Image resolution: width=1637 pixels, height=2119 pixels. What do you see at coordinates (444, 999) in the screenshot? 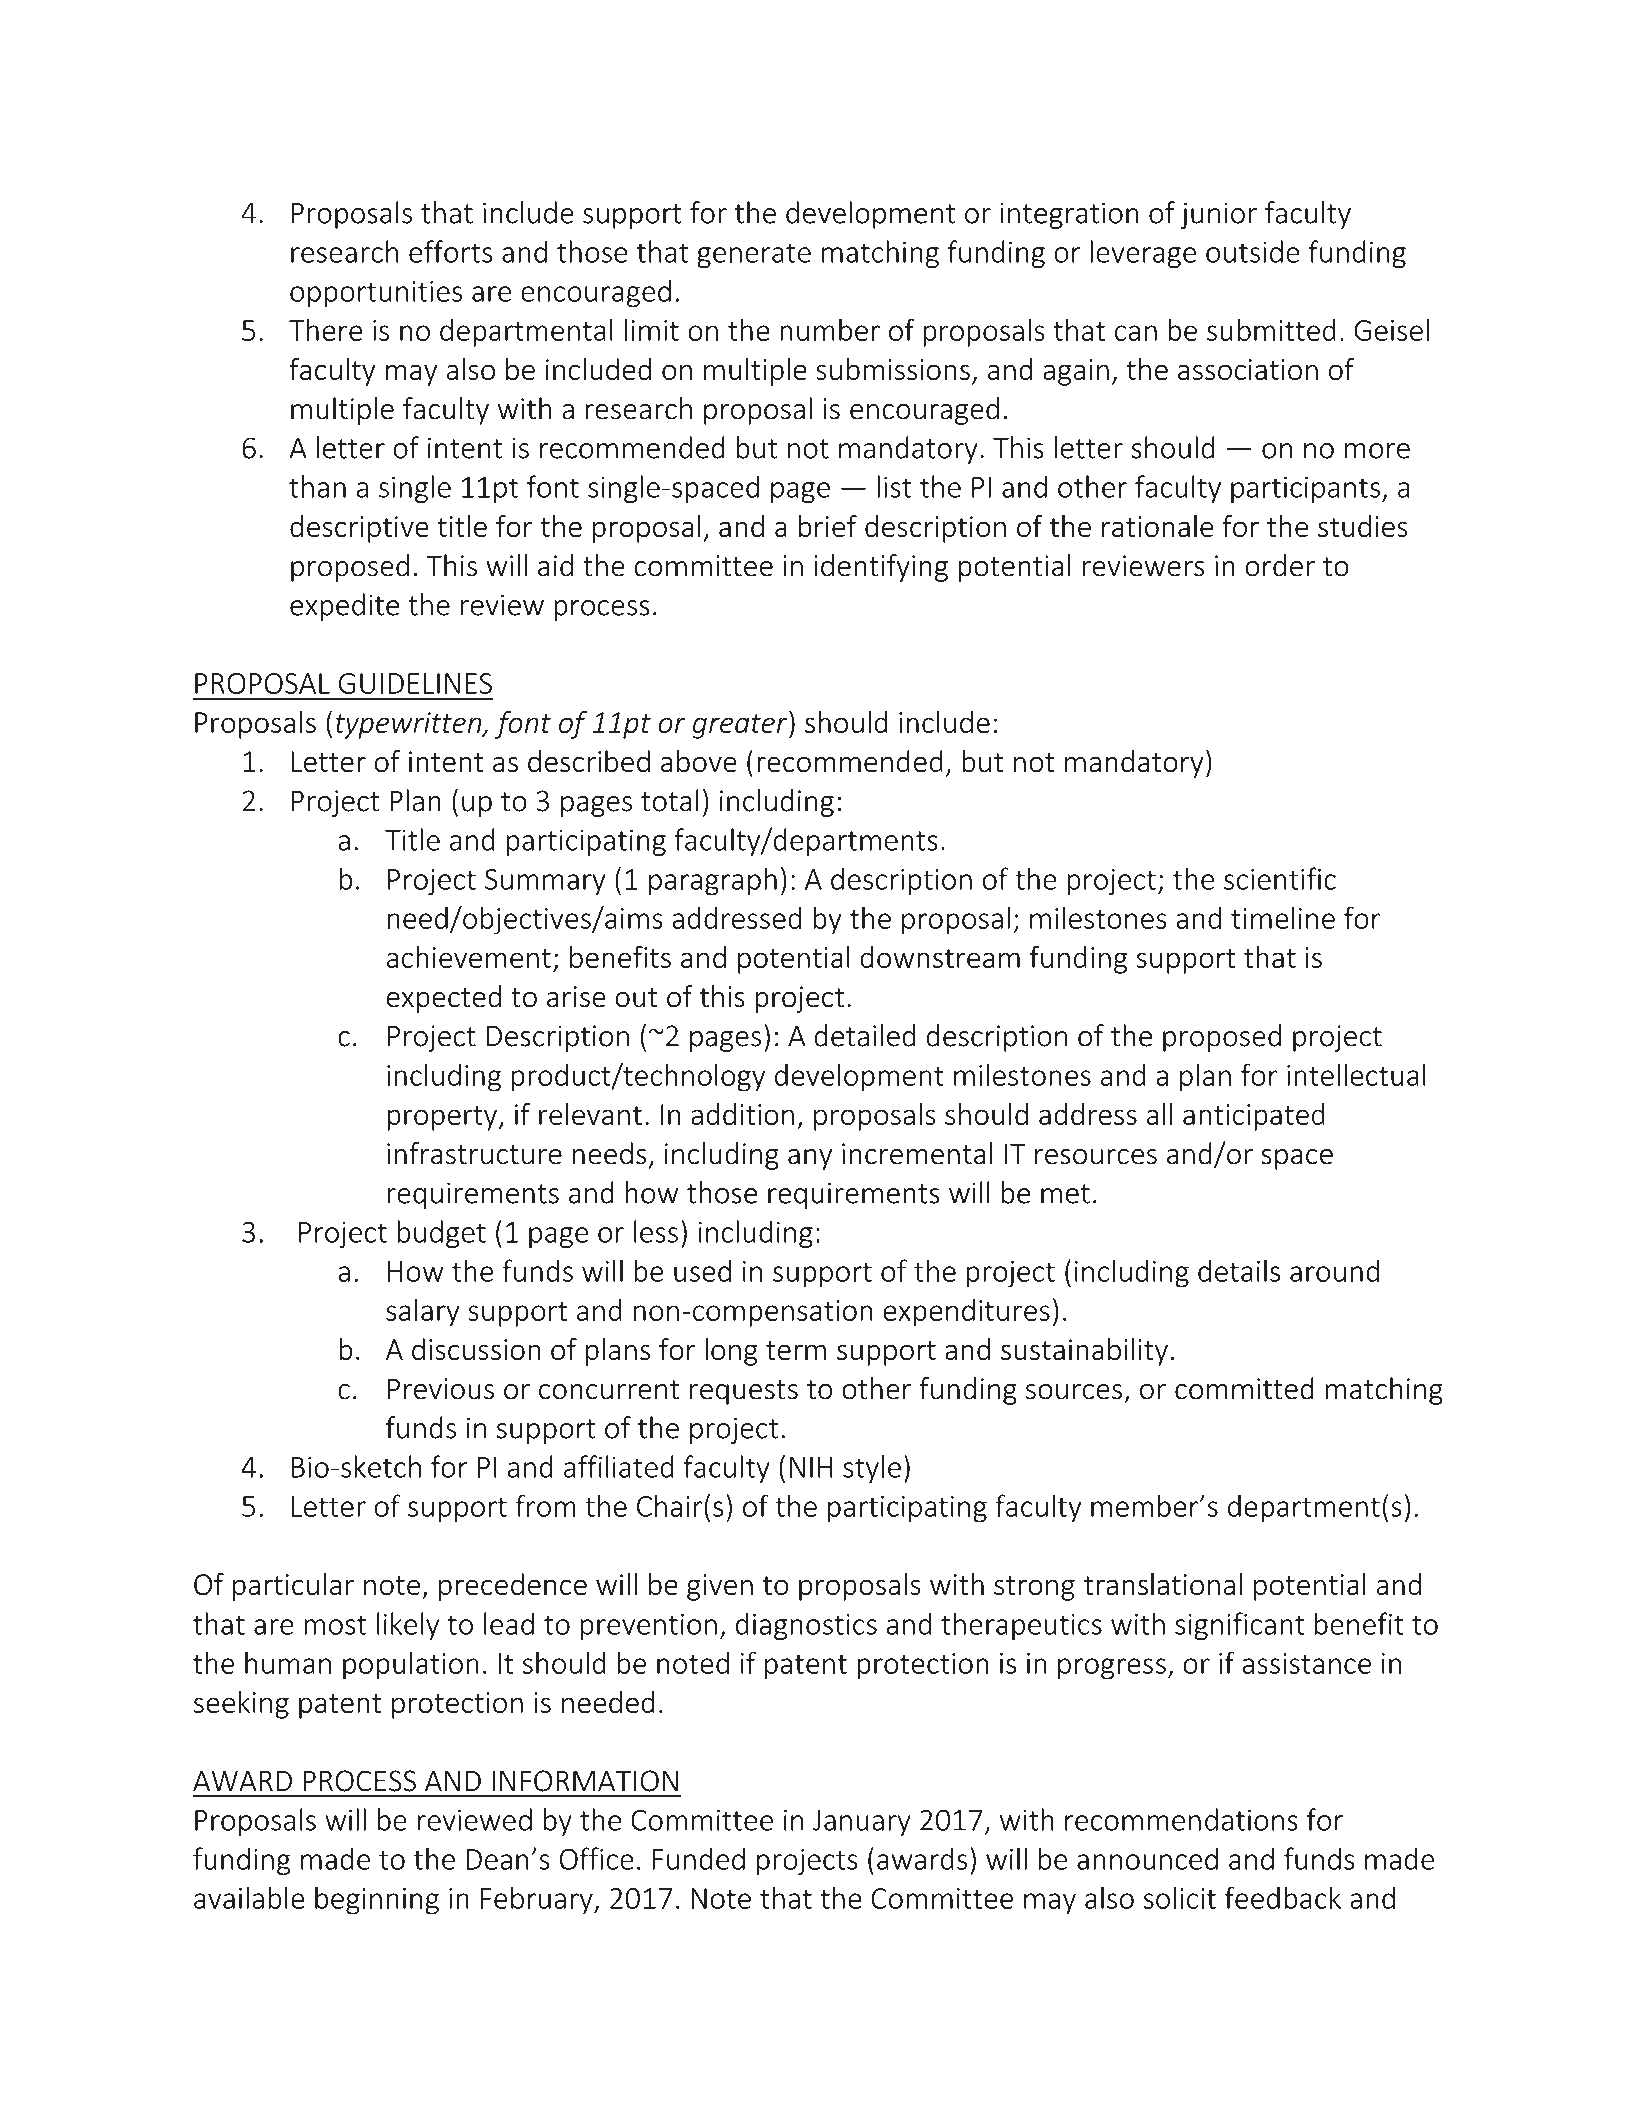
I see `expected` at bounding box center [444, 999].
